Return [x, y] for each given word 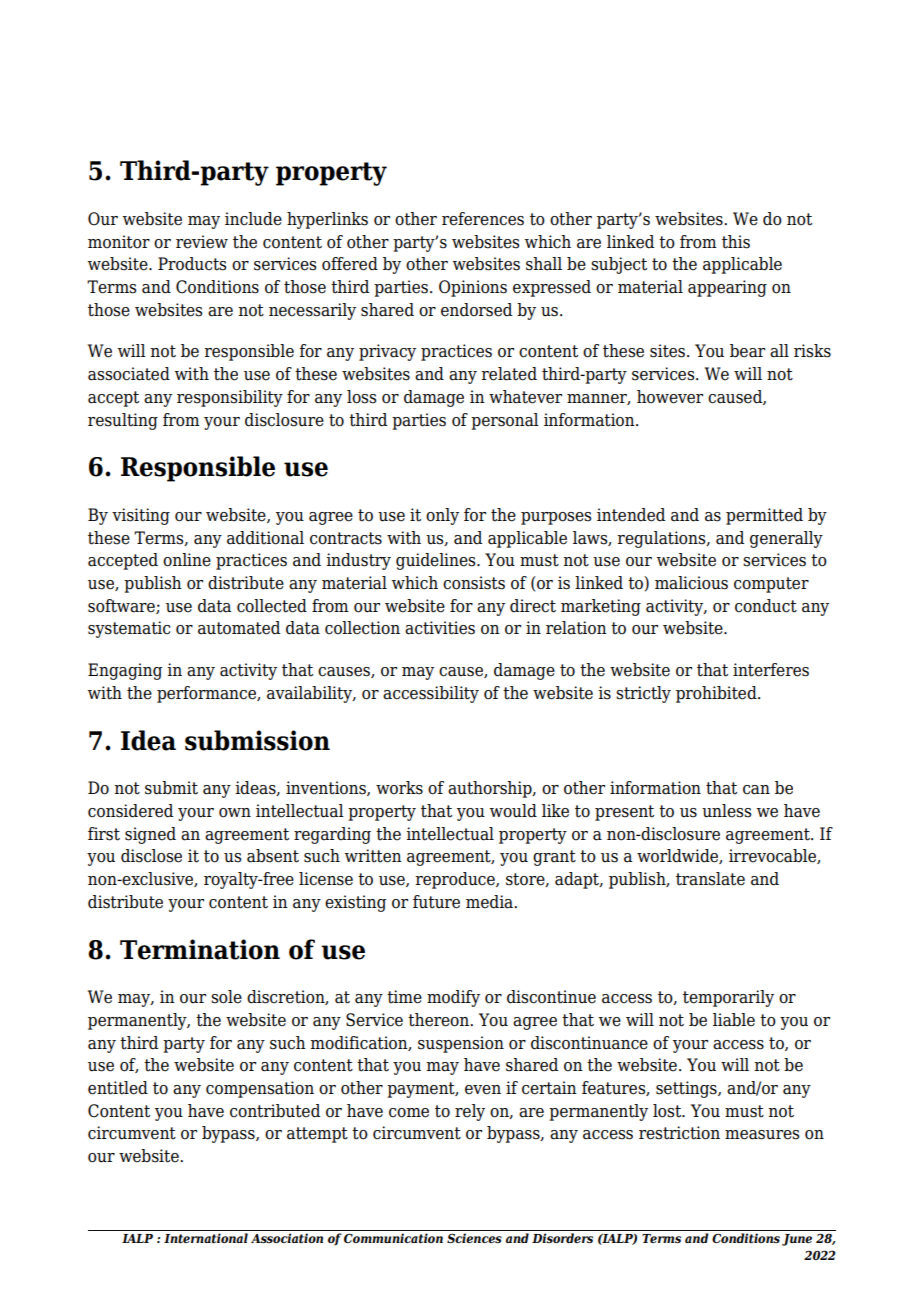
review [202, 242]
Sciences [474, 1238]
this [736, 242]
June [797, 1240]
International [206, 1238]
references [483, 219]
